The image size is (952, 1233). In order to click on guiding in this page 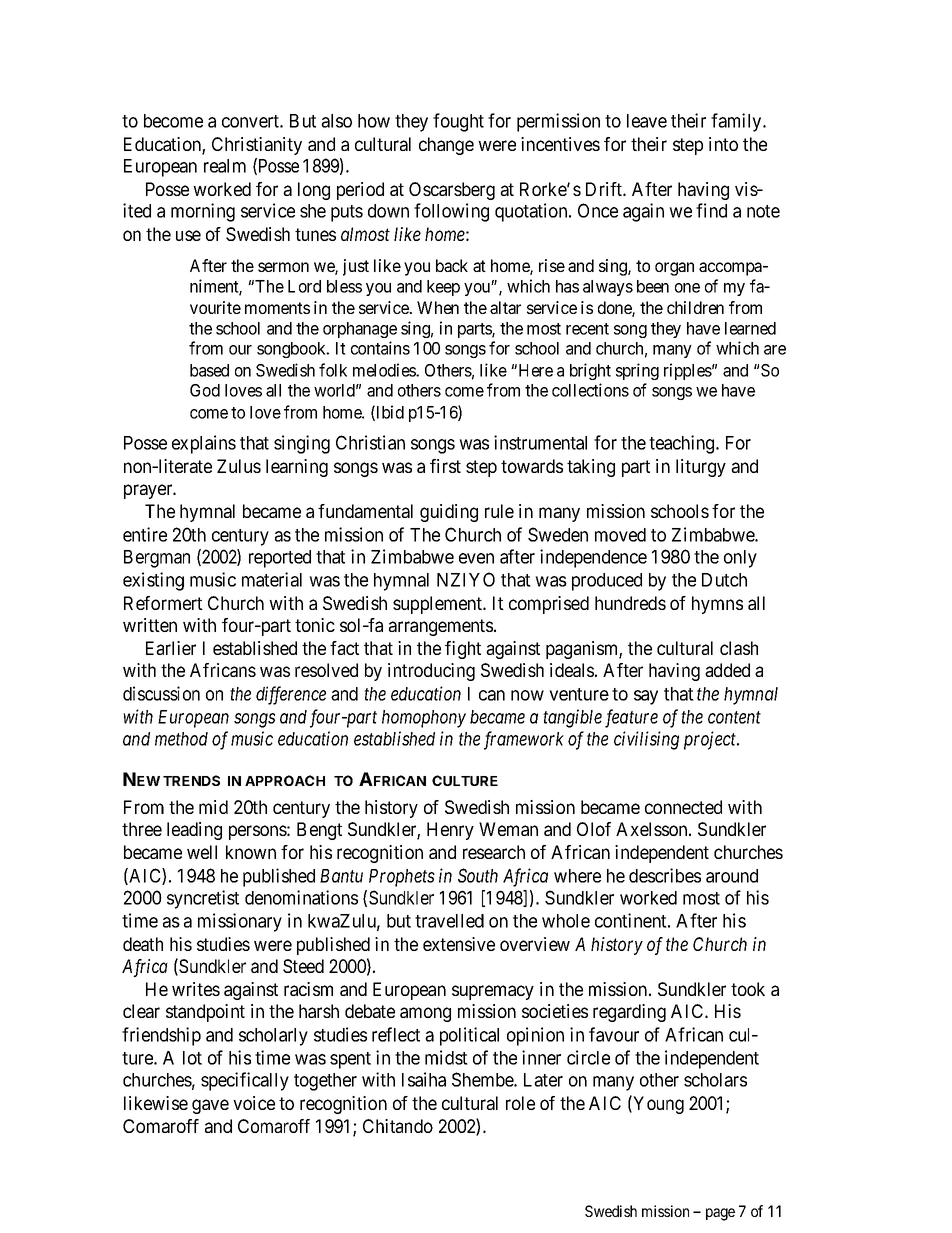, I will do `click(449, 513)`.
